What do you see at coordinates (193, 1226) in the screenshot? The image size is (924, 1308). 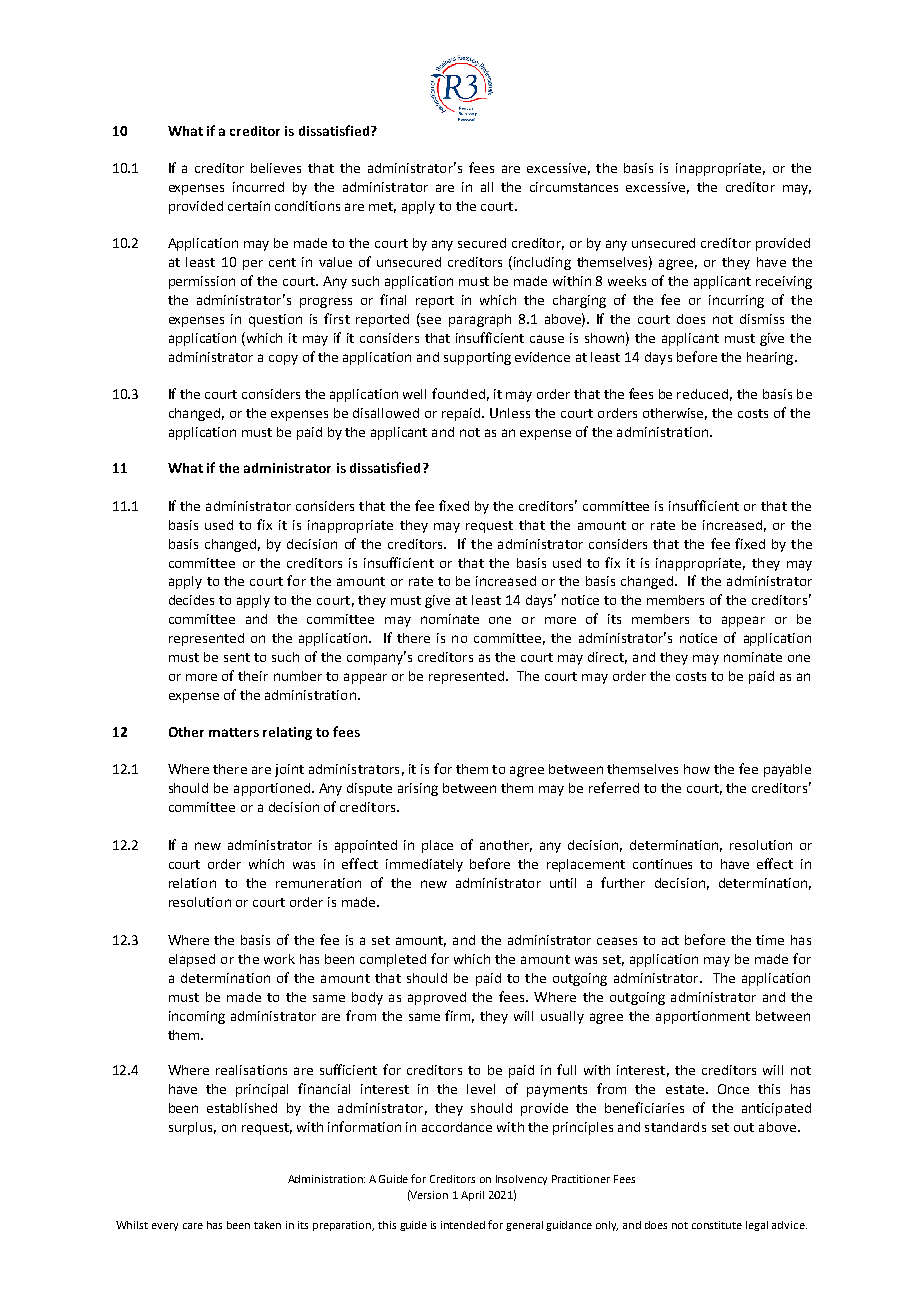 I see `care` at bounding box center [193, 1226].
